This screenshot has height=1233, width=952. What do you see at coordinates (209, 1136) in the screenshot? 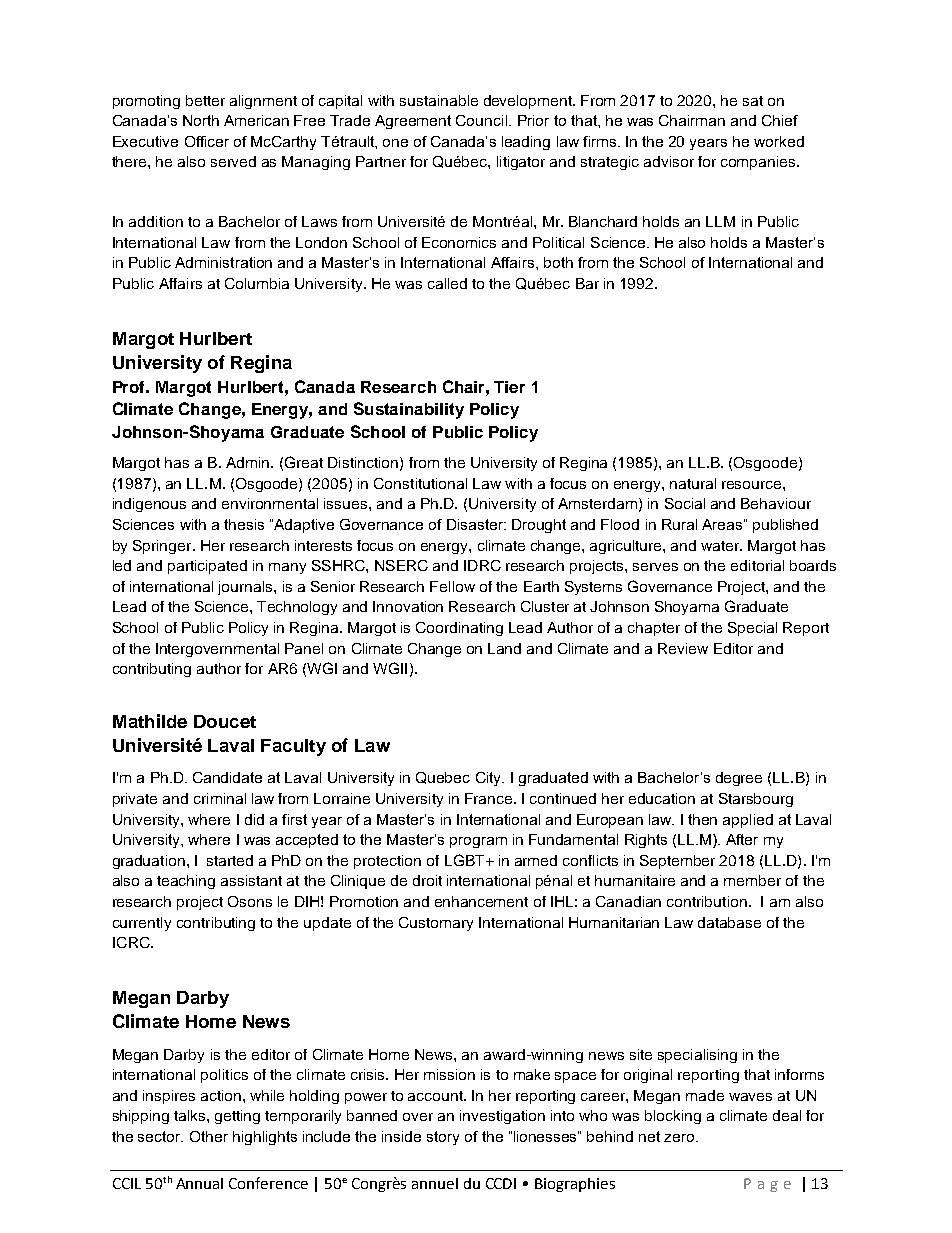
I see `Other` at bounding box center [209, 1136].
